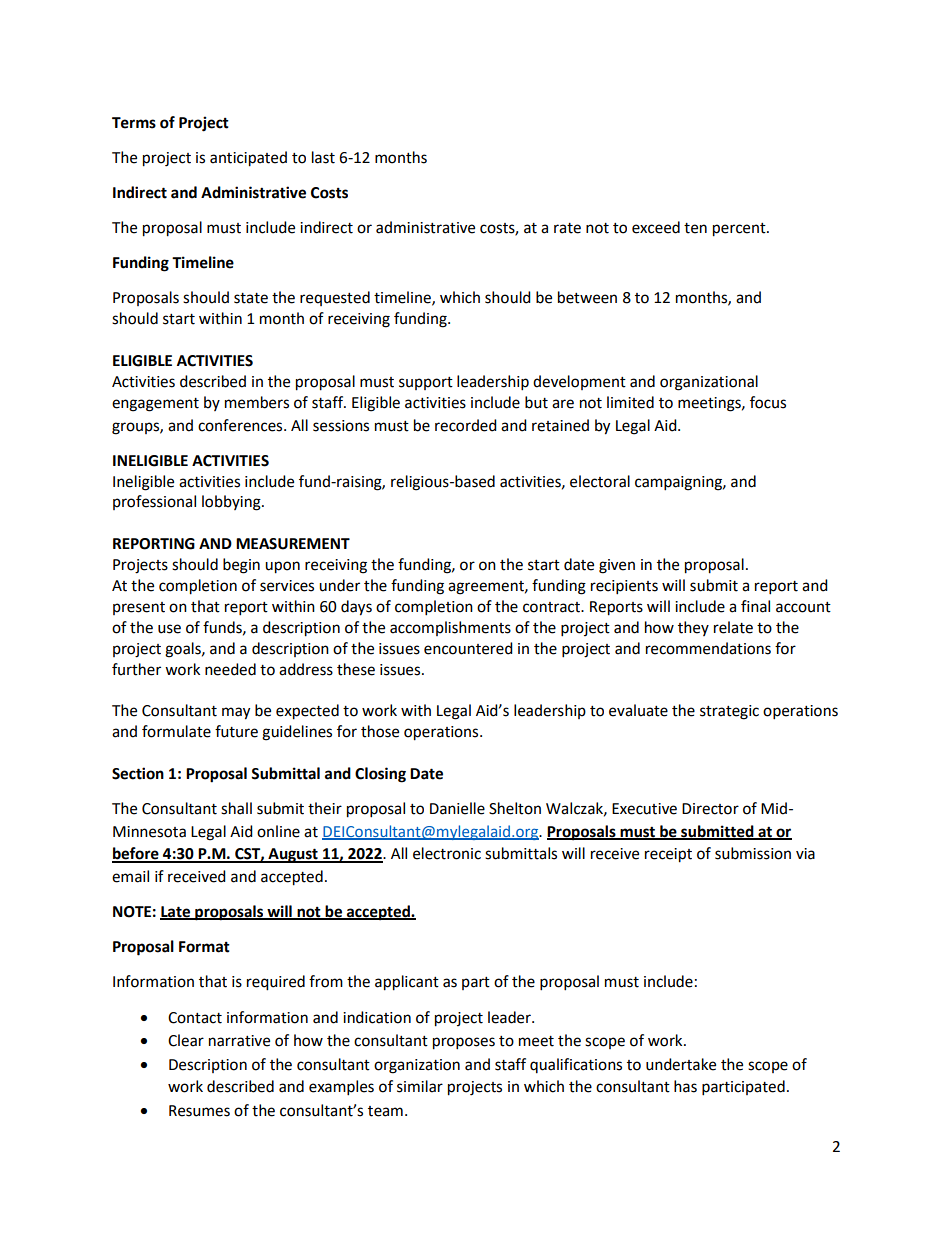 This screenshot has height=1233, width=952. What do you see at coordinates (248, 159) in the screenshot?
I see `anticipated` at bounding box center [248, 159].
